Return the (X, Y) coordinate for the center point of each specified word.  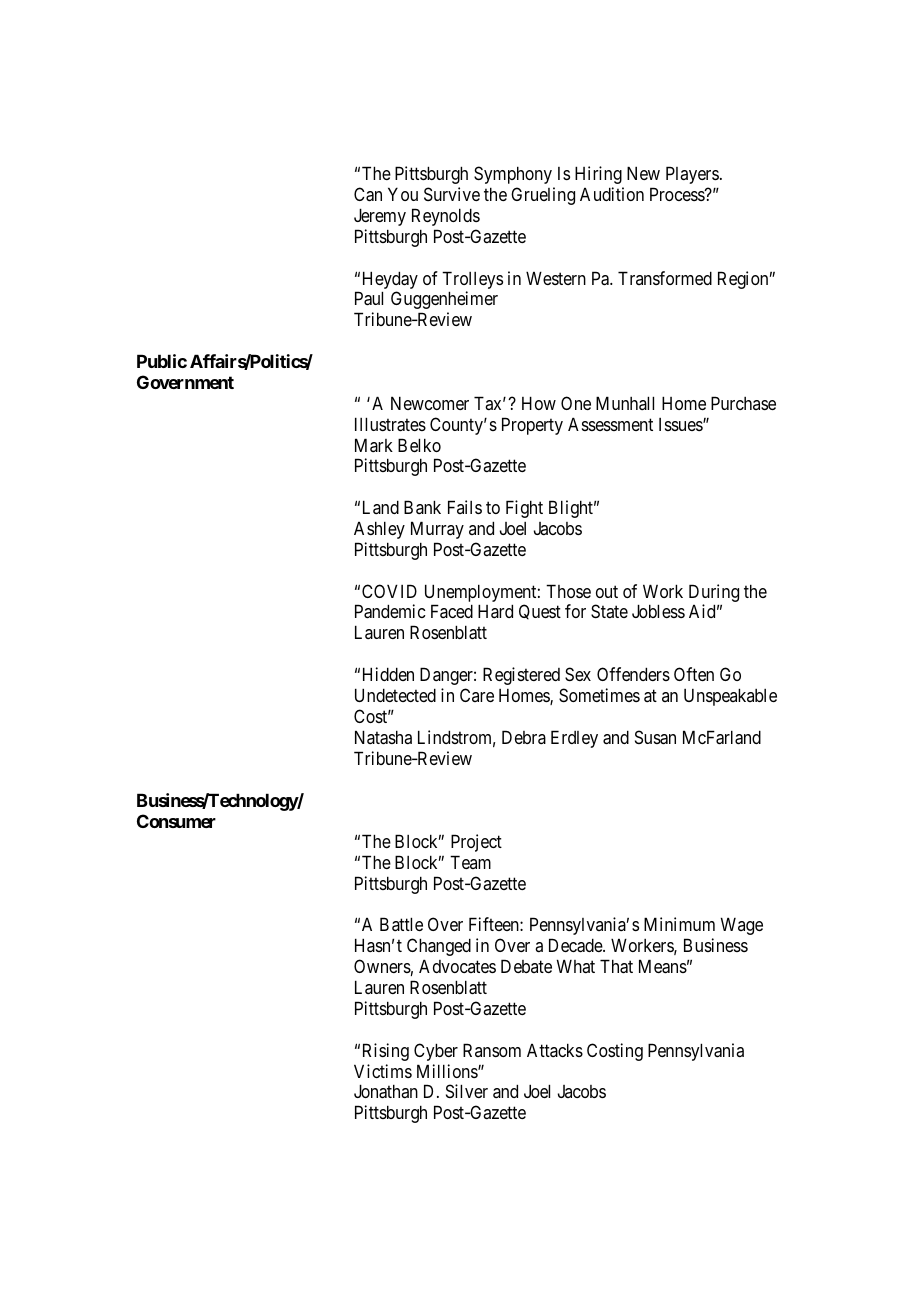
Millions (448, 1071)
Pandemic (390, 611)
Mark (374, 445)
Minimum (679, 924)
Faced (452, 611)
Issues (681, 424)
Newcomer (430, 403)
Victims (383, 1071)
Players (692, 175)
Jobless (658, 611)
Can (368, 194)
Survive (452, 194)
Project (476, 843)
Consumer (176, 821)
